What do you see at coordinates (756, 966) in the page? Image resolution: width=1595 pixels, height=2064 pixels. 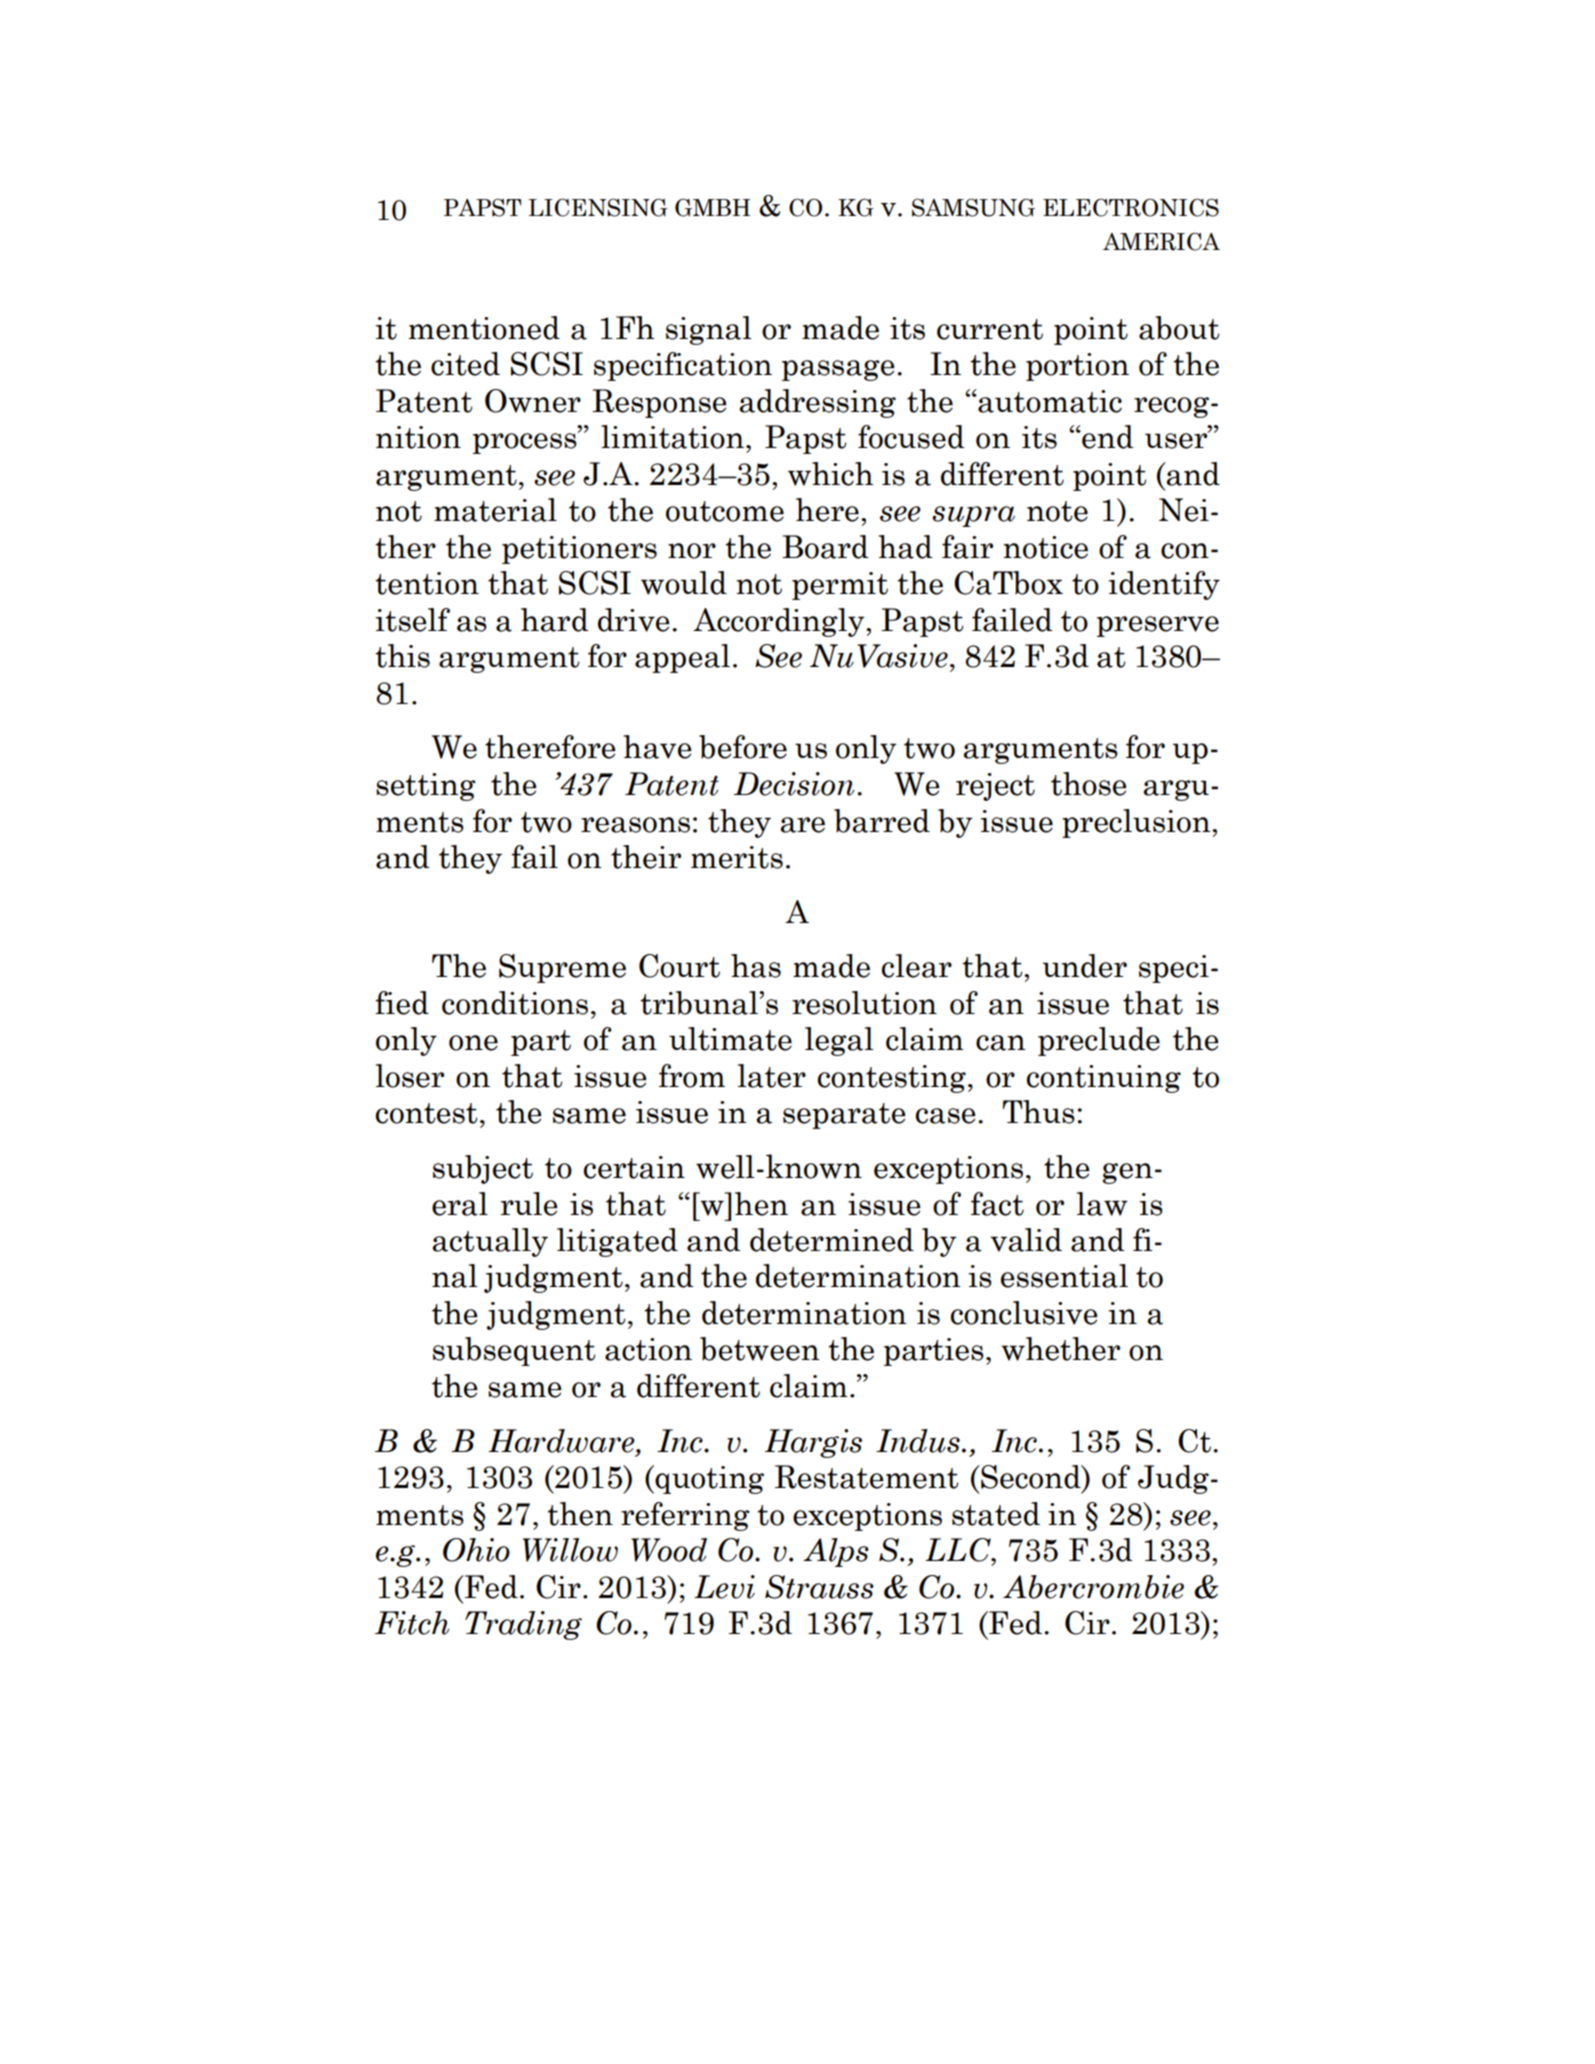 I see `has` at bounding box center [756, 966].
